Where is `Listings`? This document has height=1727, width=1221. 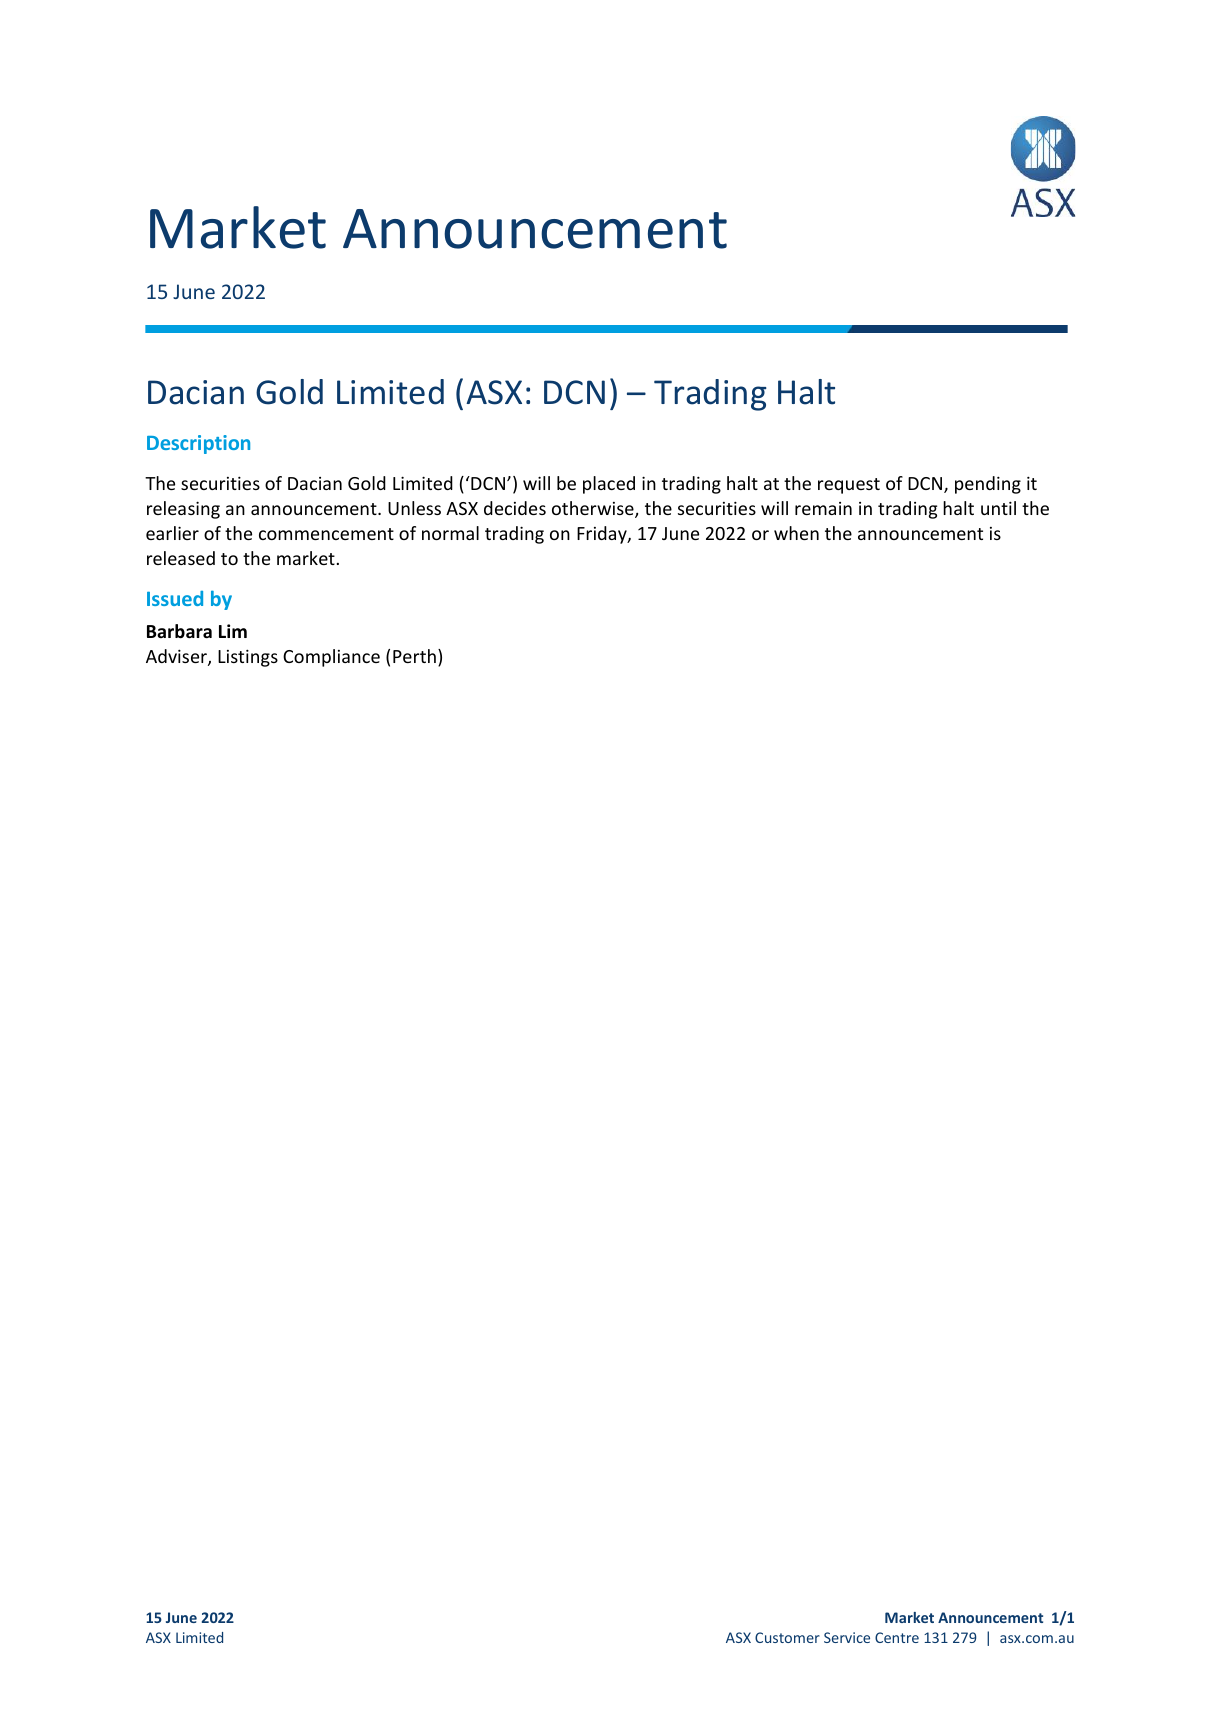
Listings is located at coordinates (248, 658).
